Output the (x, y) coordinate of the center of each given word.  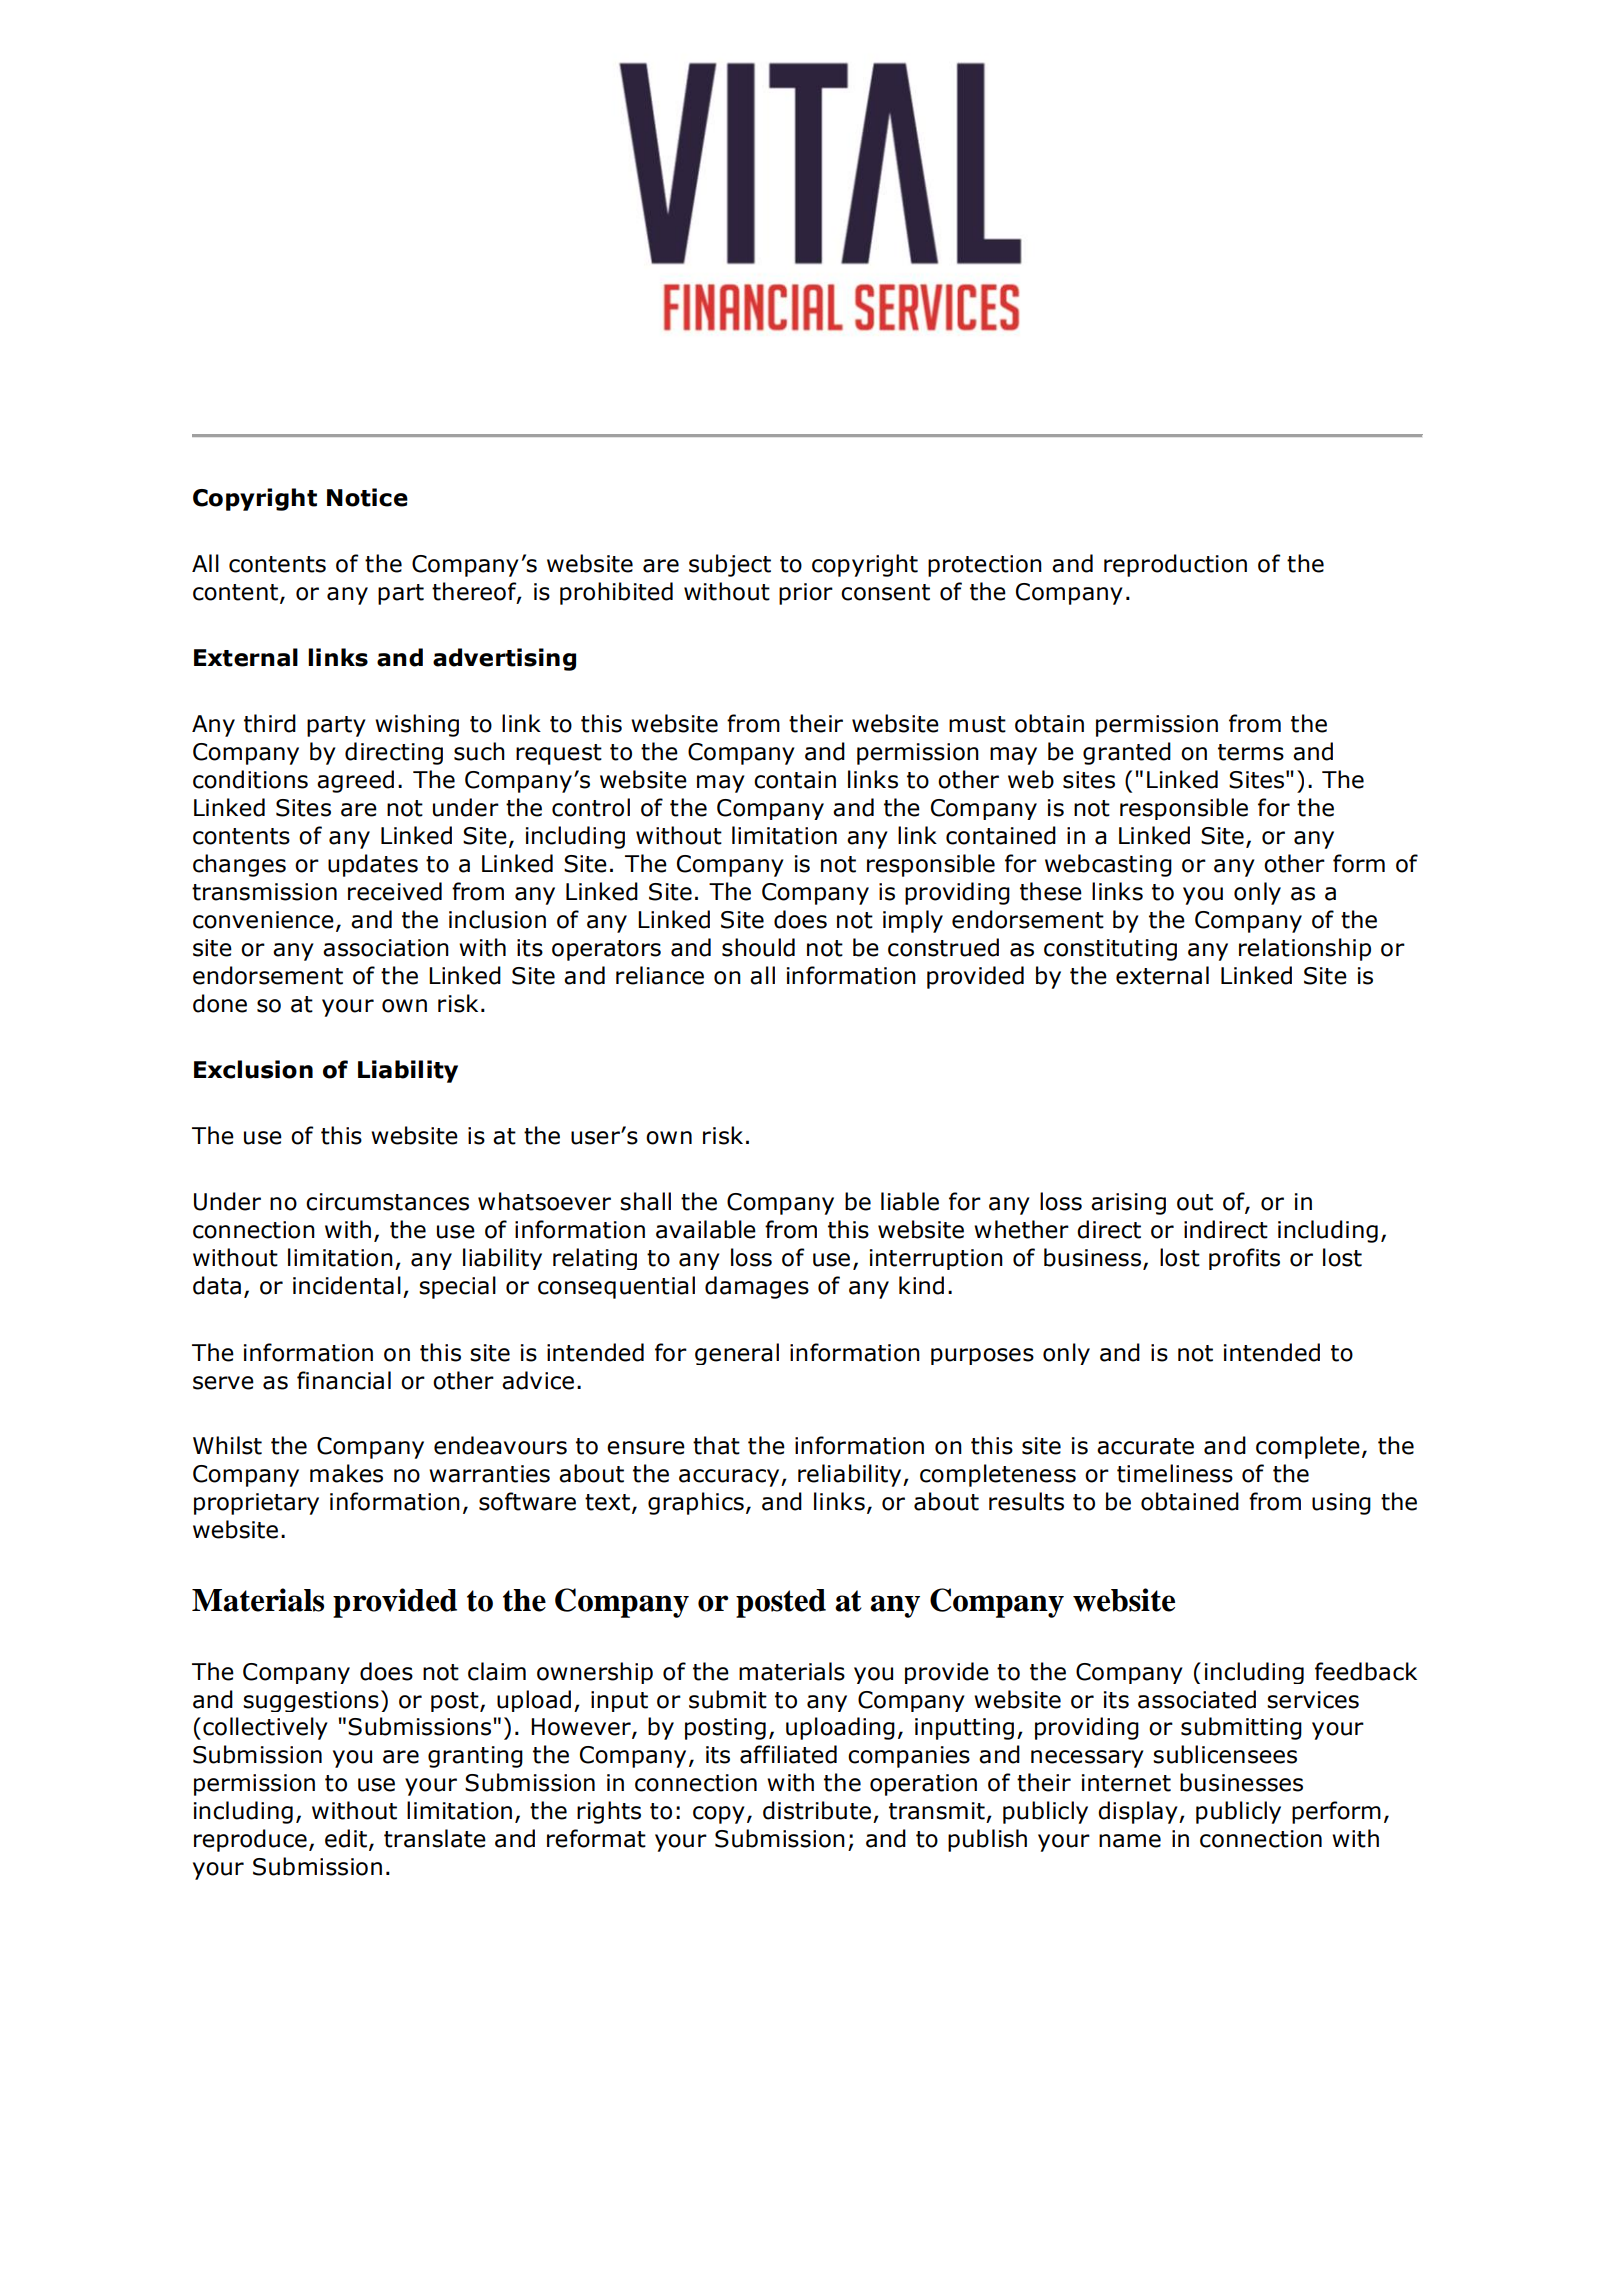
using (1341, 1504)
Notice (367, 497)
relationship (1305, 949)
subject (730, 565)
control (591, 807)
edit (346, 1838)
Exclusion (253, 1069)
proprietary (256, 1504)
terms (1251, 752)
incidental (347, 1285)
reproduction (1175, 565)
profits (1244, 1259)
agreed (355, 781)
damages (757, 1287)
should (758, 947)
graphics (696, 1503)
